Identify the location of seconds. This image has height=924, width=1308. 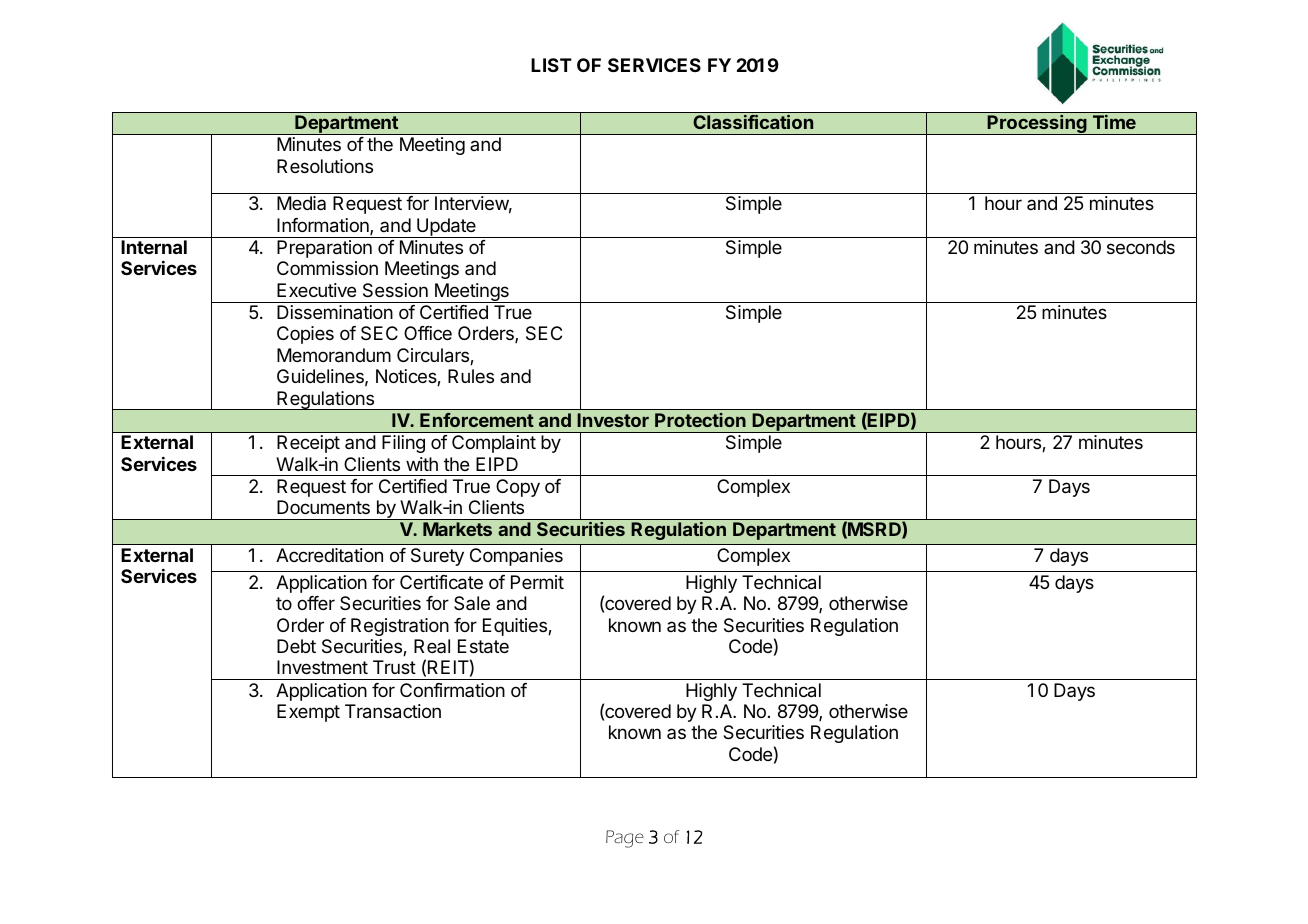
(1141, 247).
